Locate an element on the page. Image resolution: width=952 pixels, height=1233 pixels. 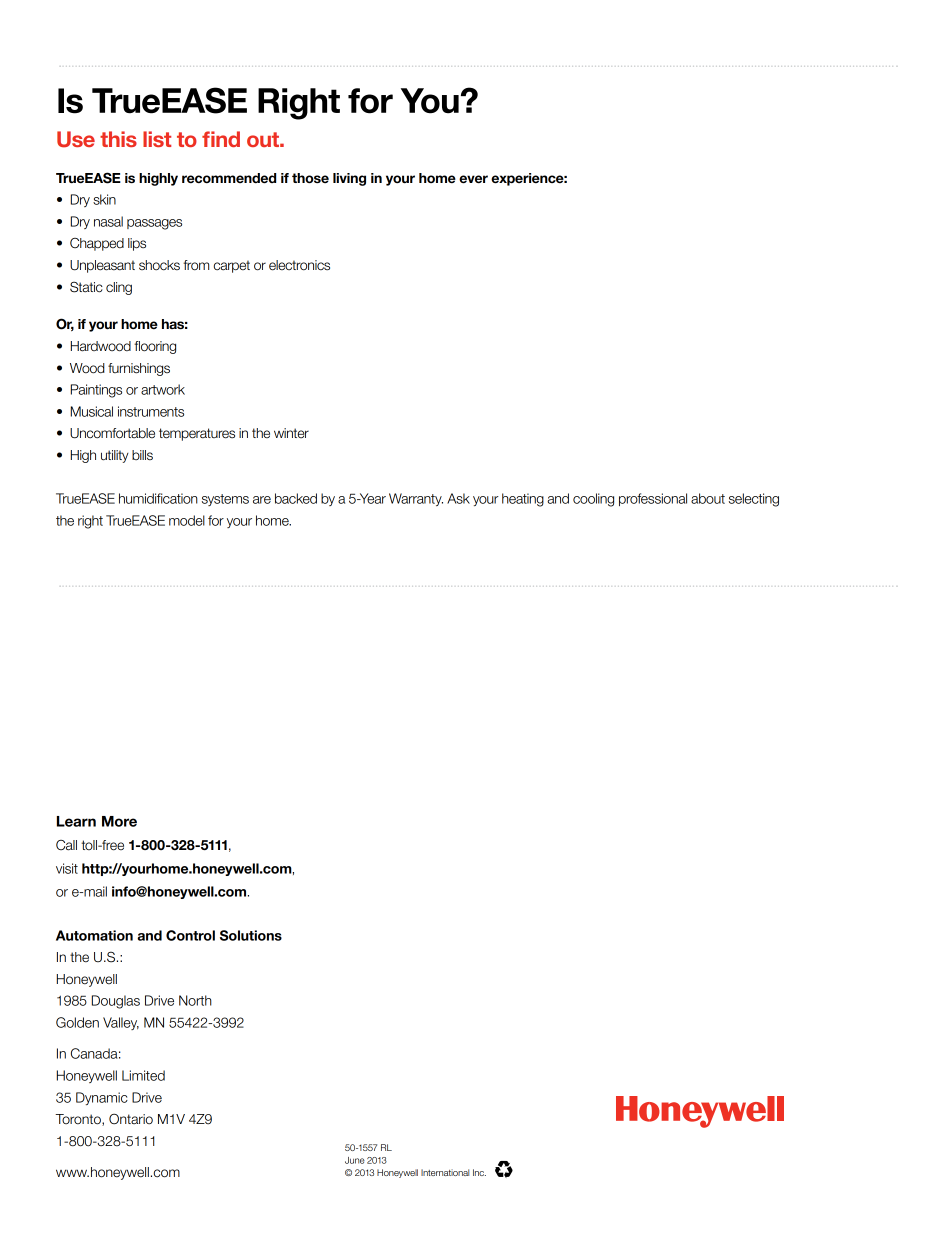
instruments is located at coordinates (151, 411).
